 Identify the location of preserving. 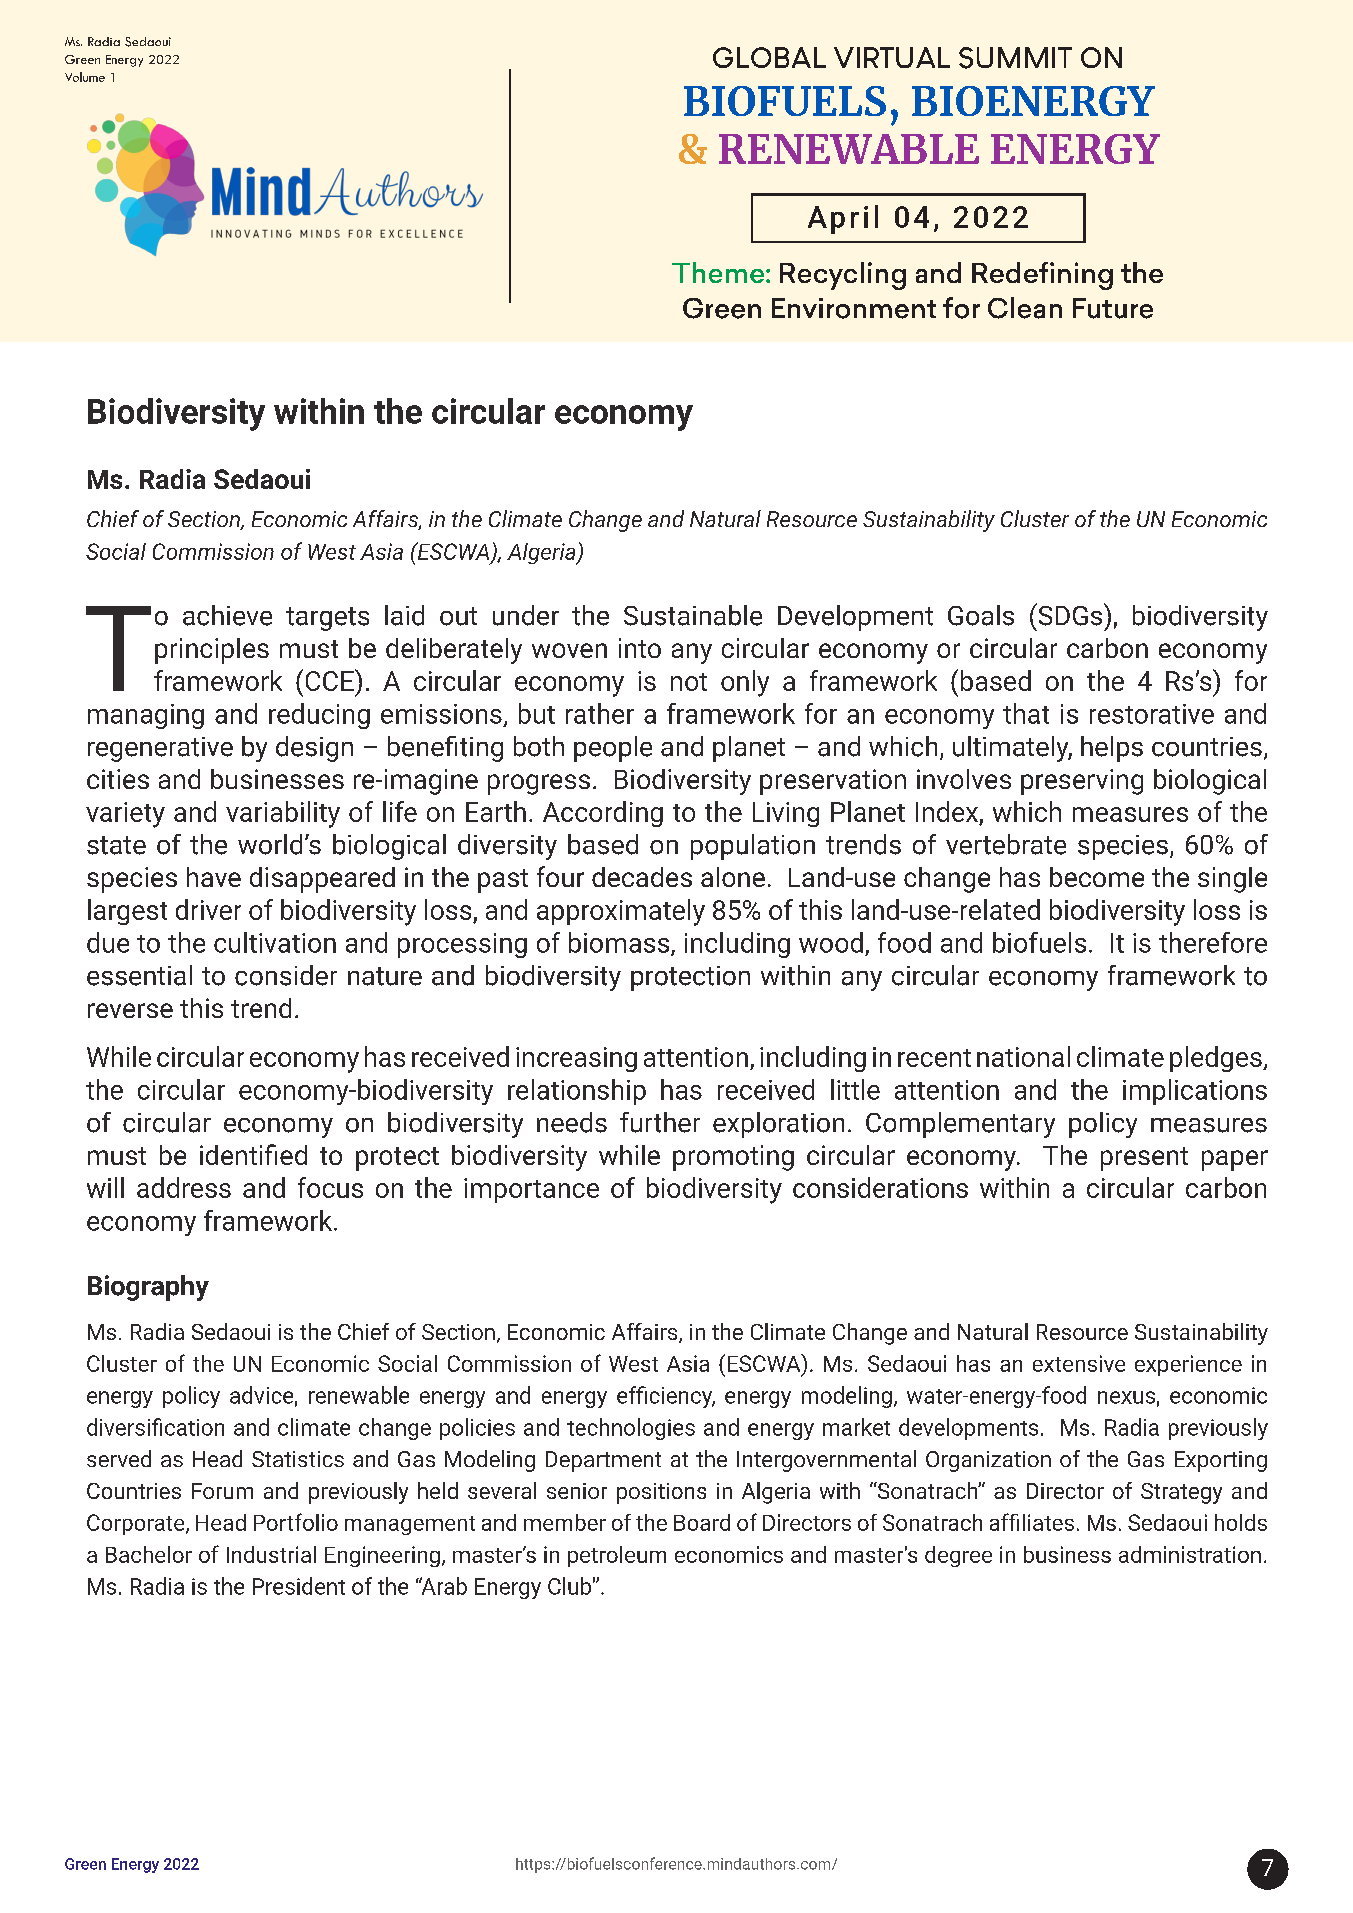
(1082, 782).
